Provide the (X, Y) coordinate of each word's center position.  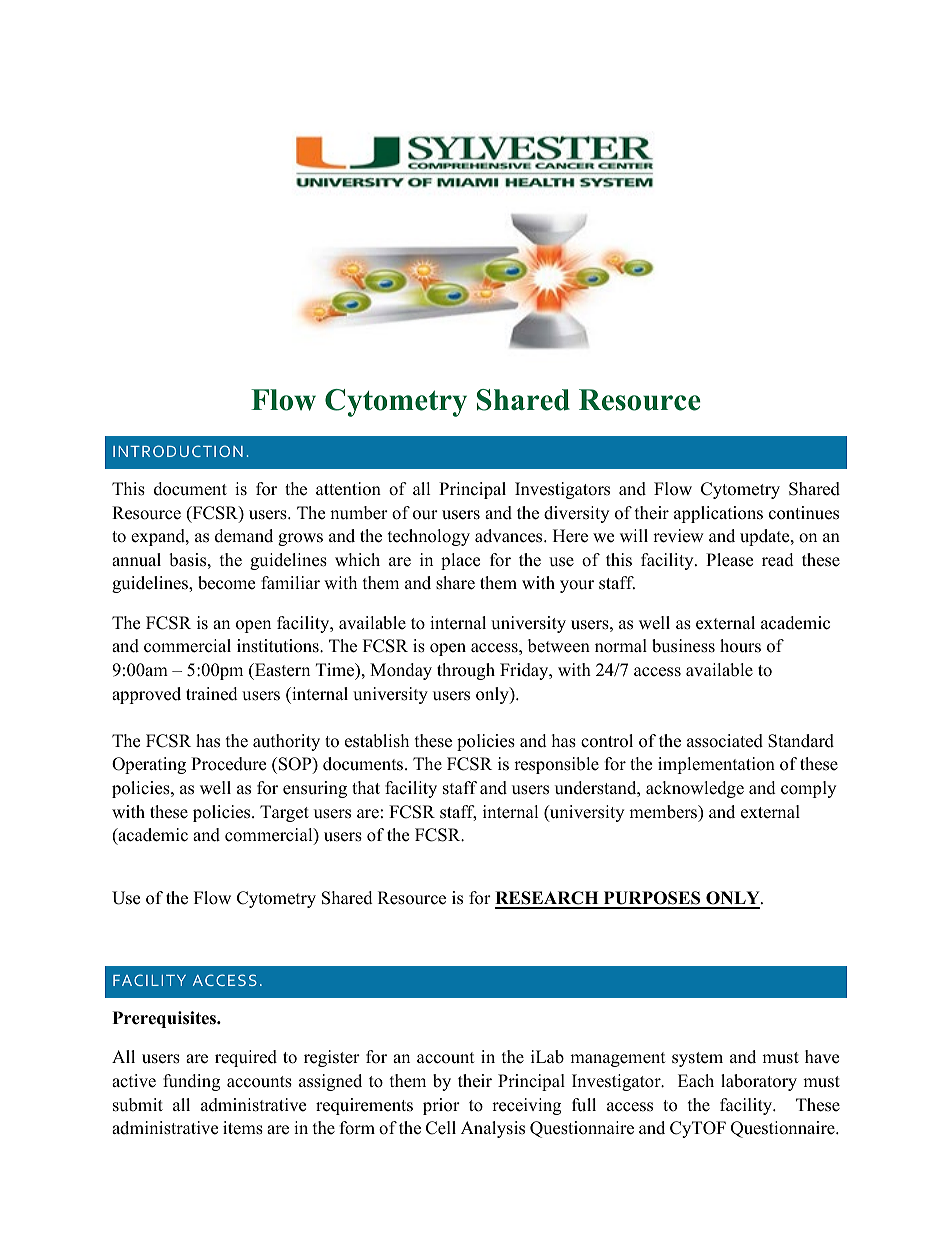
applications (718, 514)
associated (725, 741)
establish (377, 741)
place (460, 561)
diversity (576, 514)
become (226, 583)
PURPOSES (652, 899)
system (697, 1059)
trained (212, 694)
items (243, 1128)
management (618, 1059)
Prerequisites (166, 1019)
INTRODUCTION (178, 451)
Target (284, 813)
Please (729, 560)
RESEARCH (548, 899)
